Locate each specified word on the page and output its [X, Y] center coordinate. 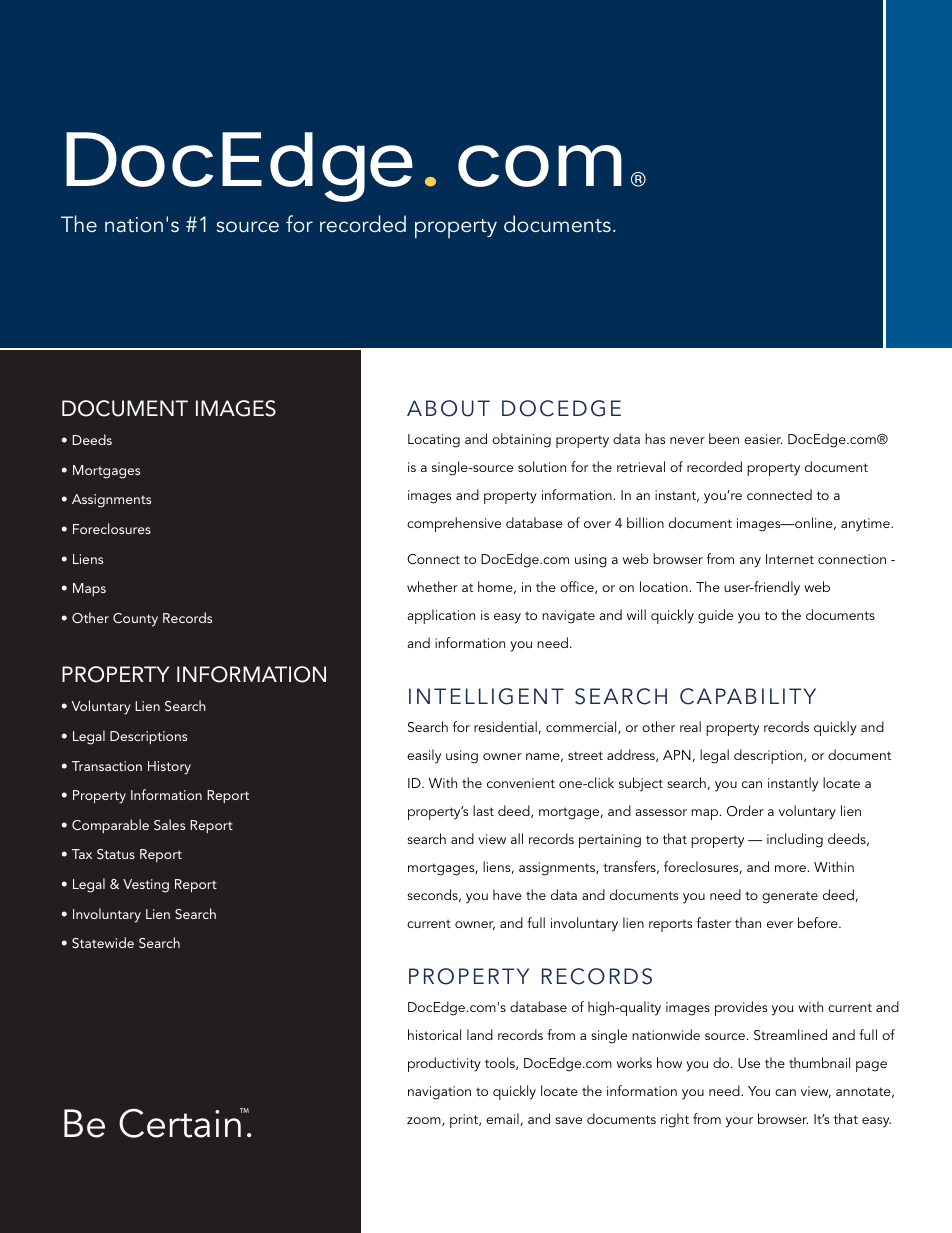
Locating [434, 441]
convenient [521, 783]
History [169, 768]
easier [763, 439]
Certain [181, 1123]
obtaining [521, 440]
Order [745, 810]
